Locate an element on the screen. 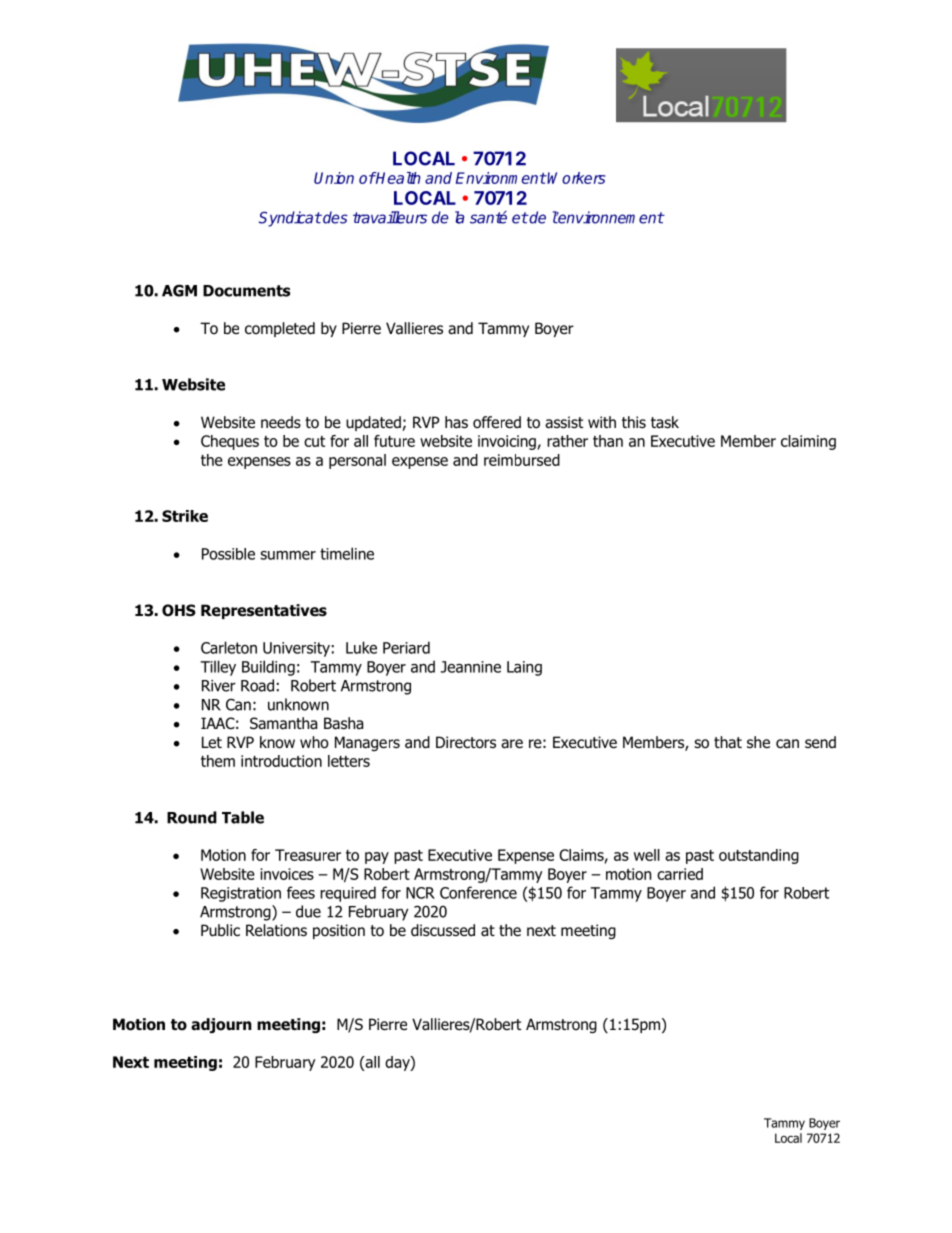 This screenshot has height=1233, width=952. invoicing is located at coordinates (508, 442).
